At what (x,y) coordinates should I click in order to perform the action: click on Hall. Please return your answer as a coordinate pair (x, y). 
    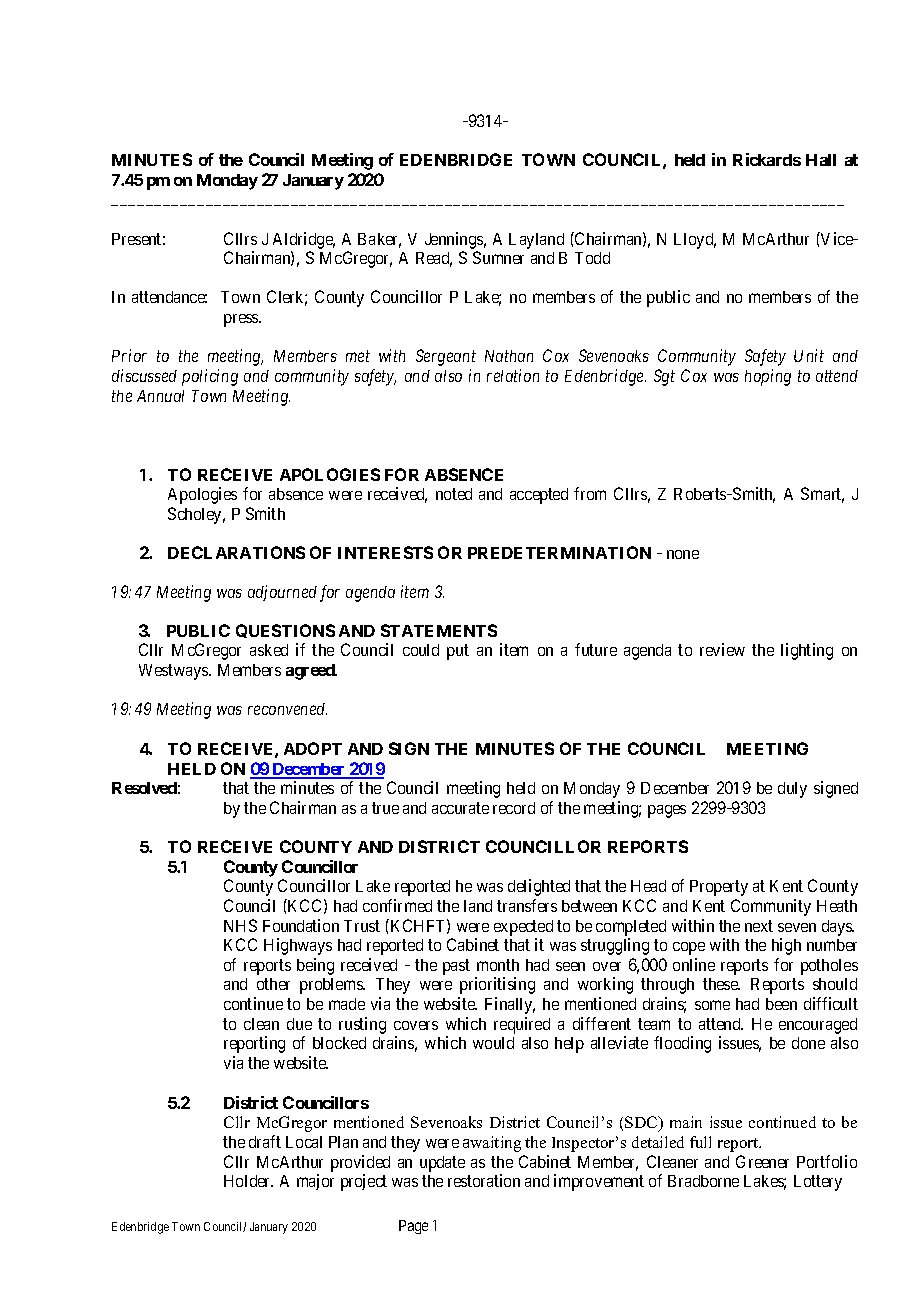
    Looking at the image, I should click on (821, 160).
